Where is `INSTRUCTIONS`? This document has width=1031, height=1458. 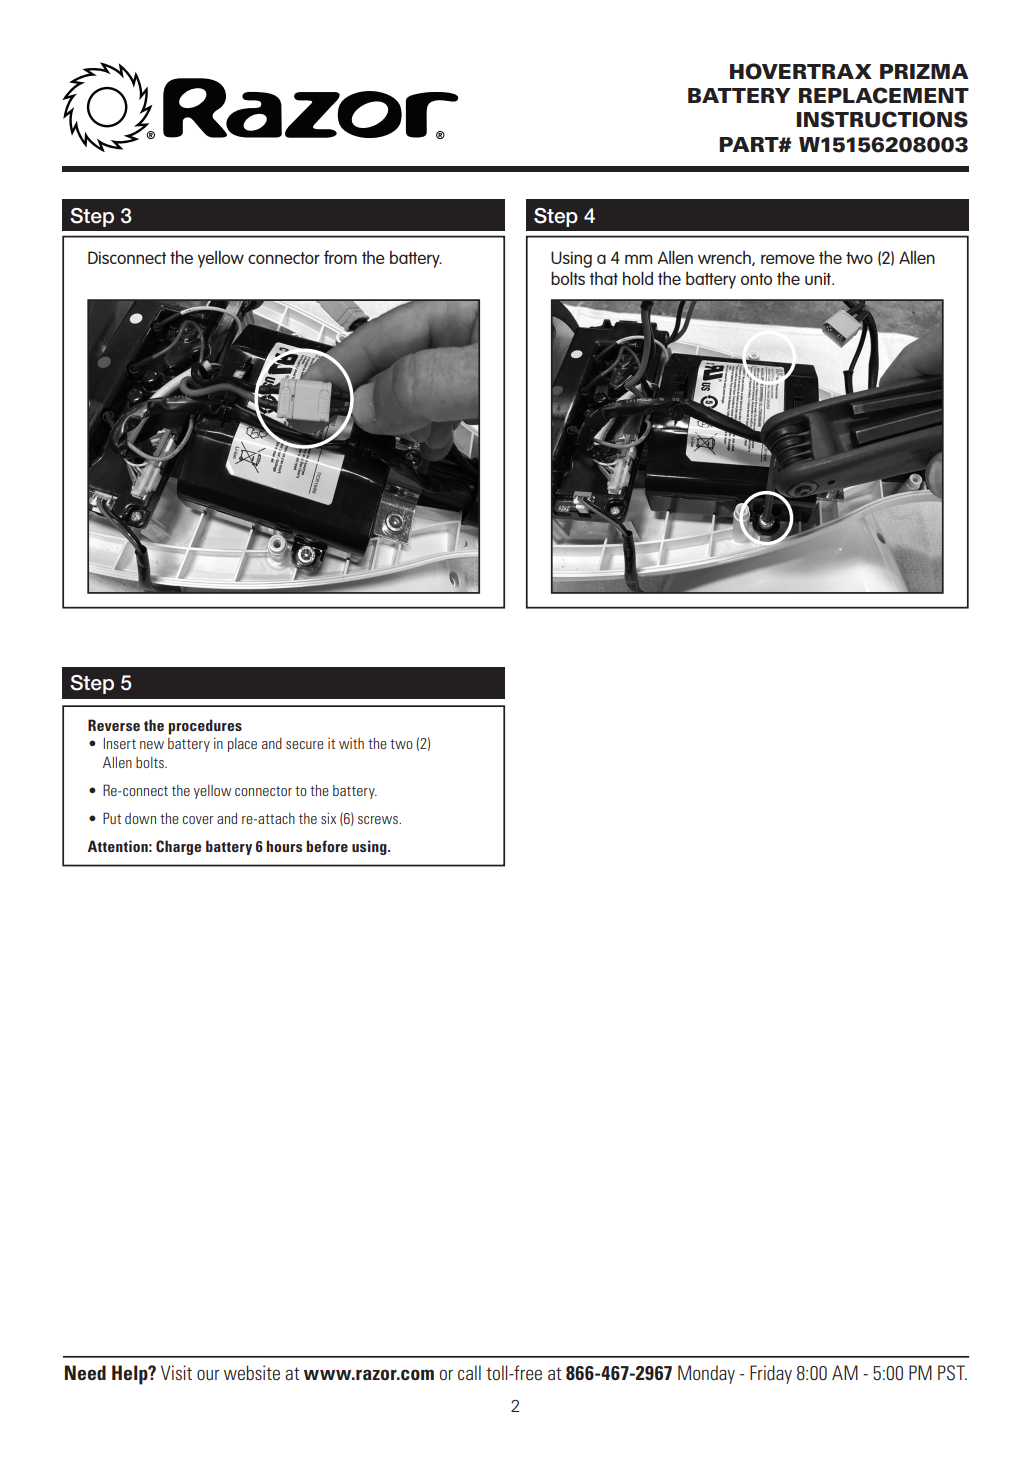
INSTRUCTIONS is located at coordinates (882, 119).
